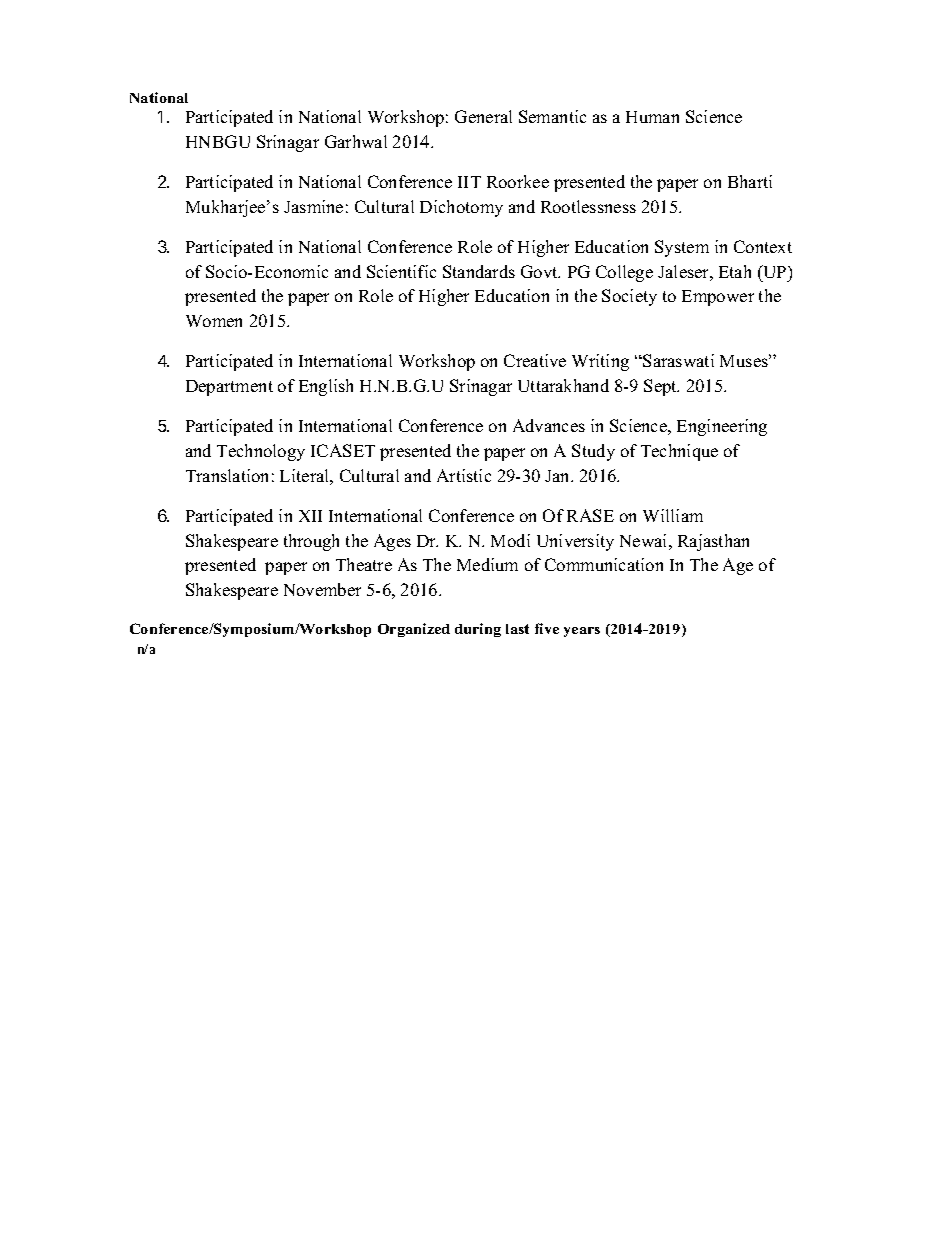  What do you see at coordinates (478, 630) in the screenshot?
I see `during` at bounding box center [478, 630].
